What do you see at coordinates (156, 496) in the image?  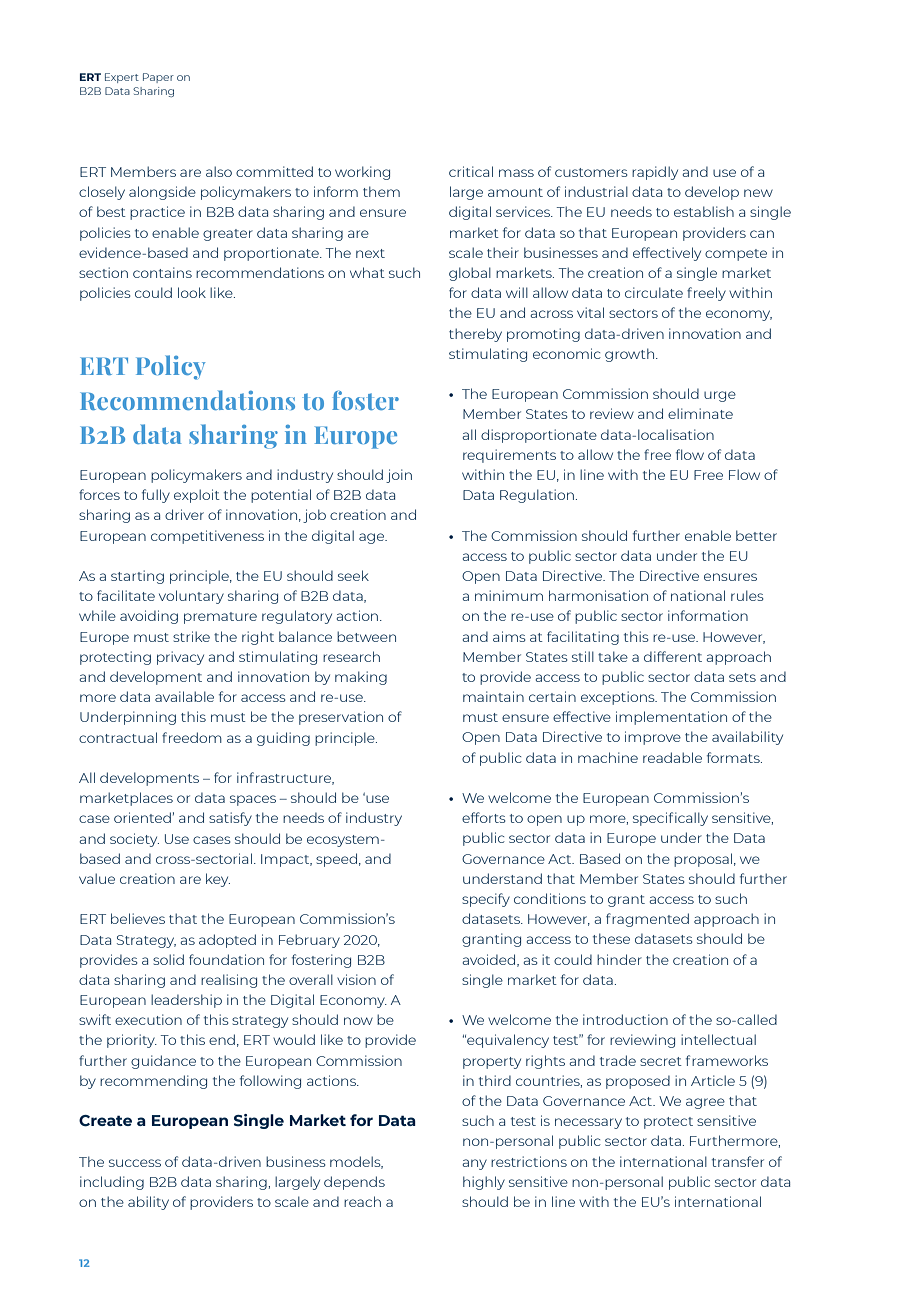 I see `fully` at bounding box center [156, 496].
